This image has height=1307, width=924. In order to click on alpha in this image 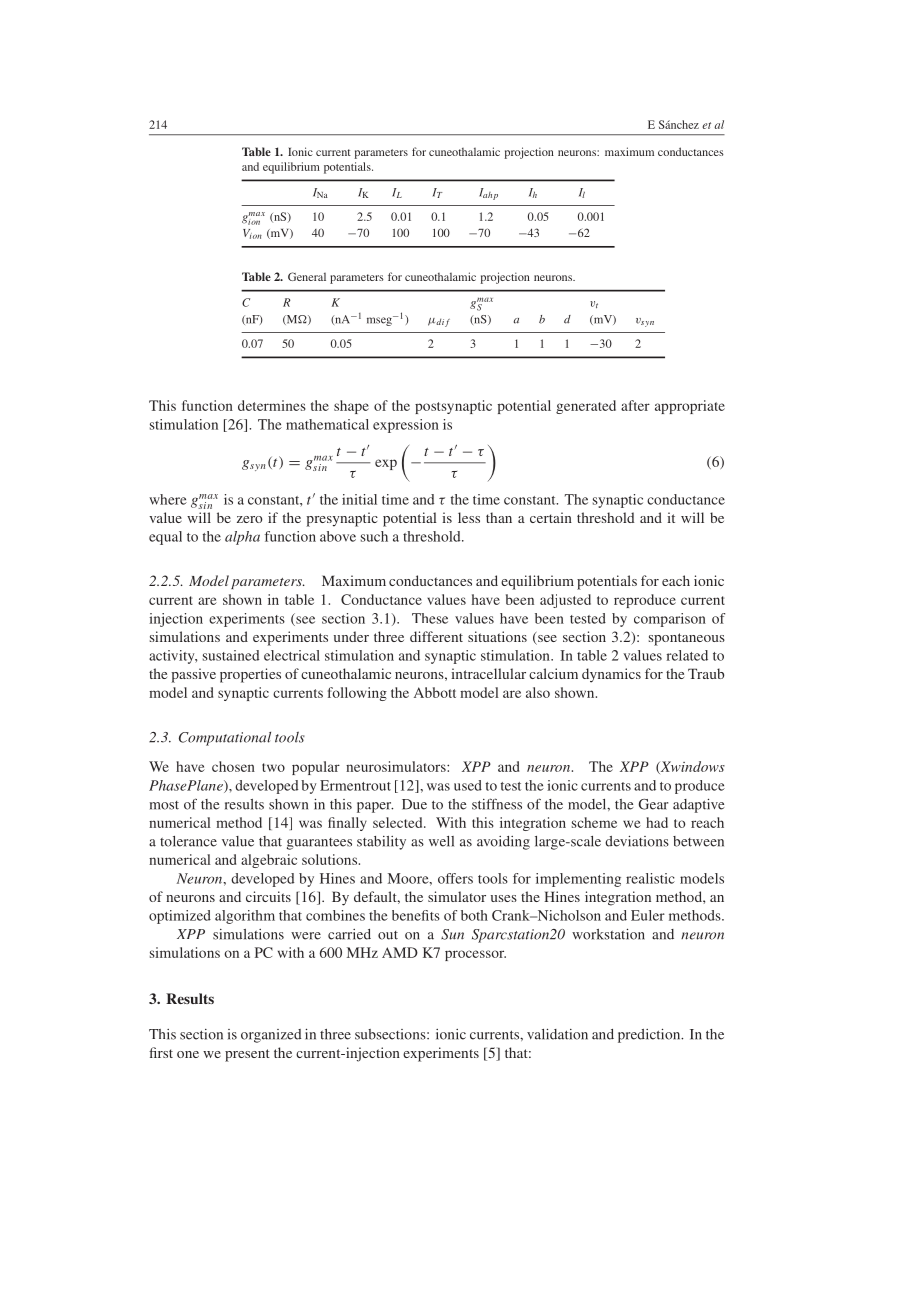, I will do `click(242, 538)`.
